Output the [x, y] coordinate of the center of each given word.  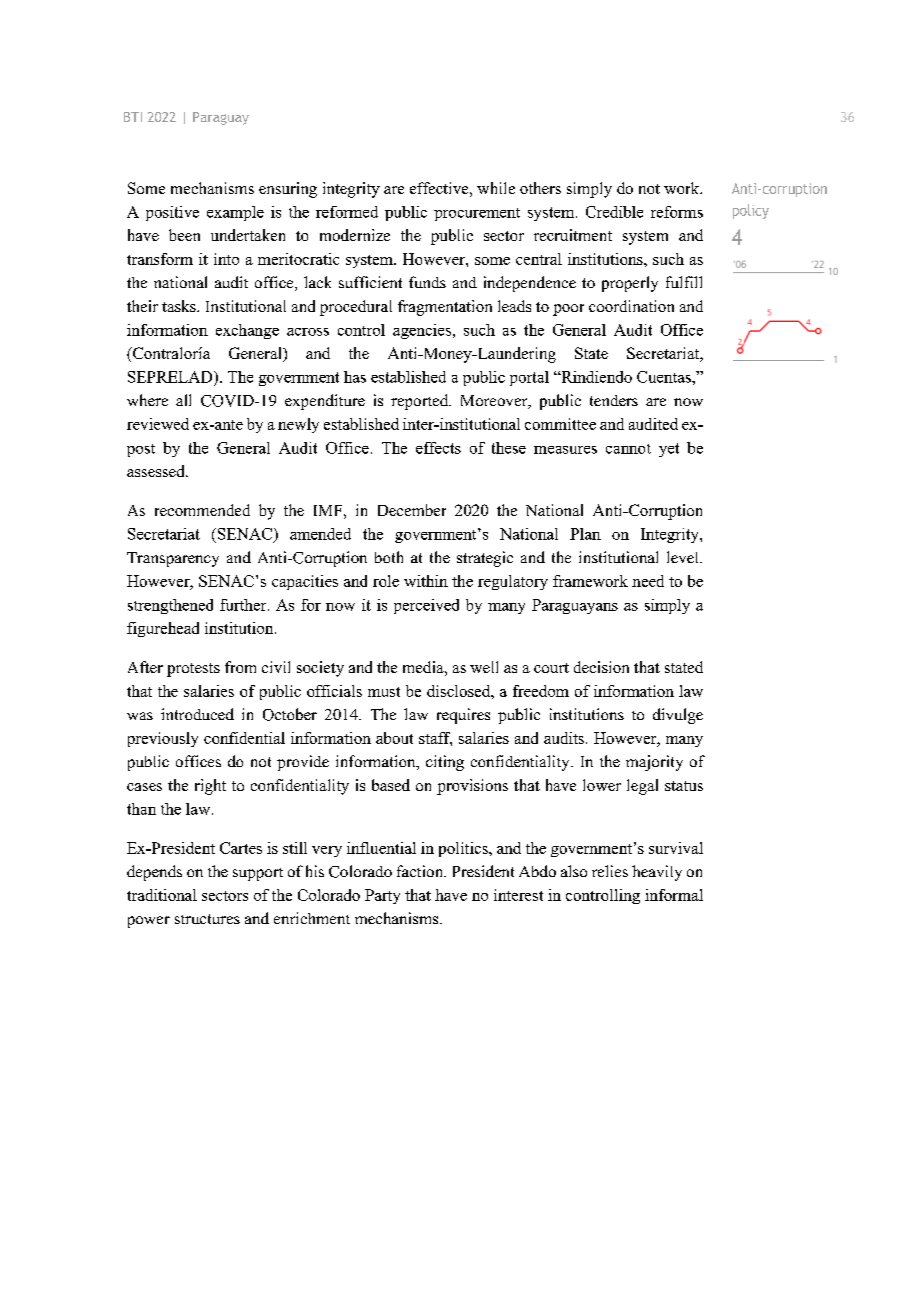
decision [601, 667]
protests [193, 670]
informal [674, 895]
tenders [614, 400]
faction [421, 871]
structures [207, 919]
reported [421, 402]
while [496, 188]
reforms [677, 212]
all [183, 400]
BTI [133, 117]
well [484, 667]
